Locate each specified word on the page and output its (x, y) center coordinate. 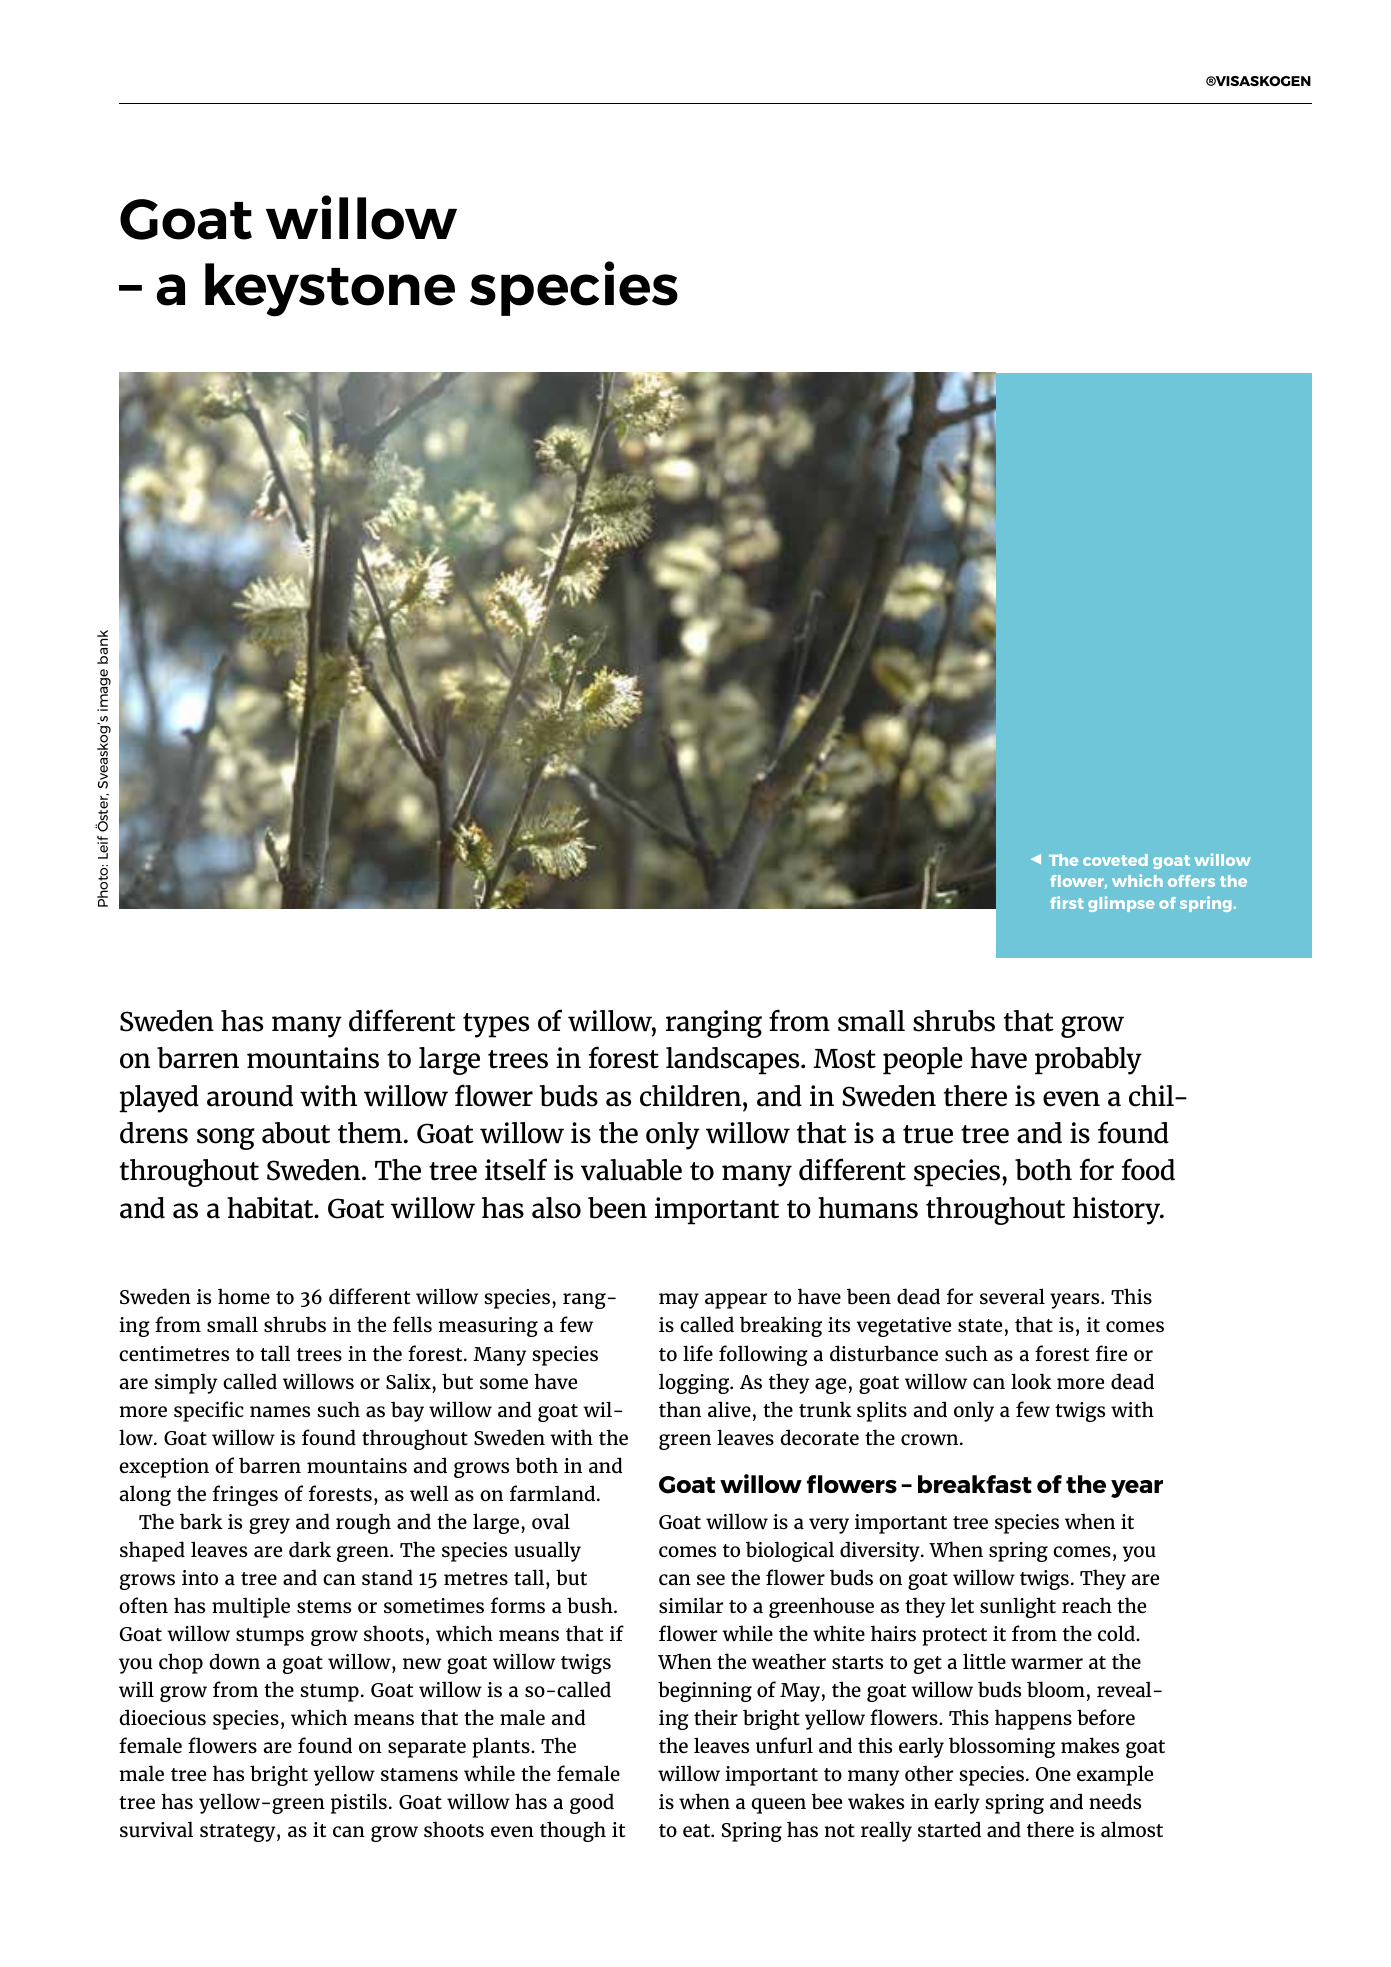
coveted (1115, 860)
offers (1191, 881)
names (280, 1411)
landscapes (734, 1061)
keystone (330, 290)
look (1031, 1381)
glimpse (1121, 904)
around (250, 1096)
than (680, 1409)
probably (1088, 1061)
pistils (359, 1803)
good (592, 1803)
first (1067, 902)
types (496, 1025)
